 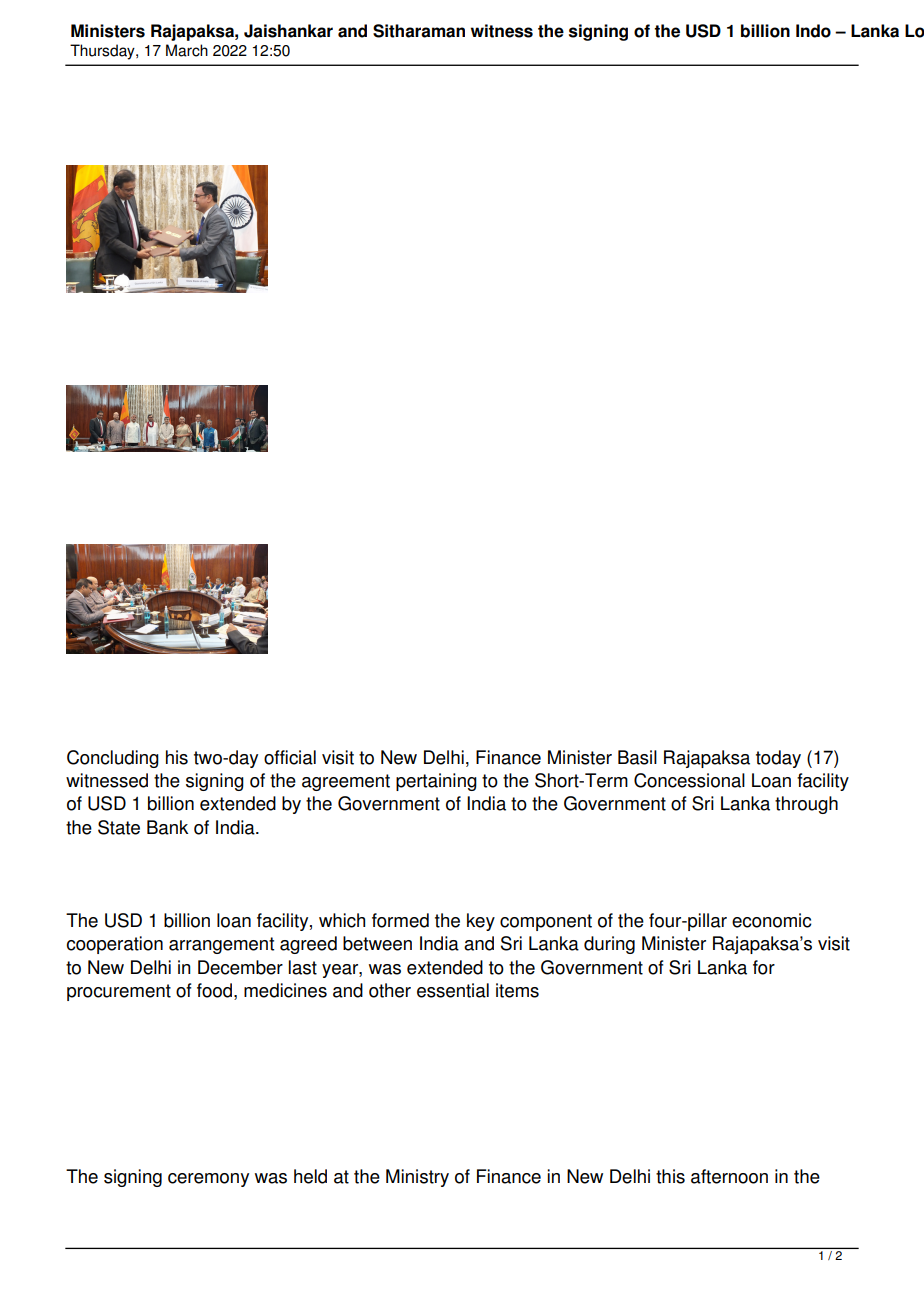 What do you see at coordinates (221, 945) in the page?
I see `arrangement` at bounding box center [221, 945].
